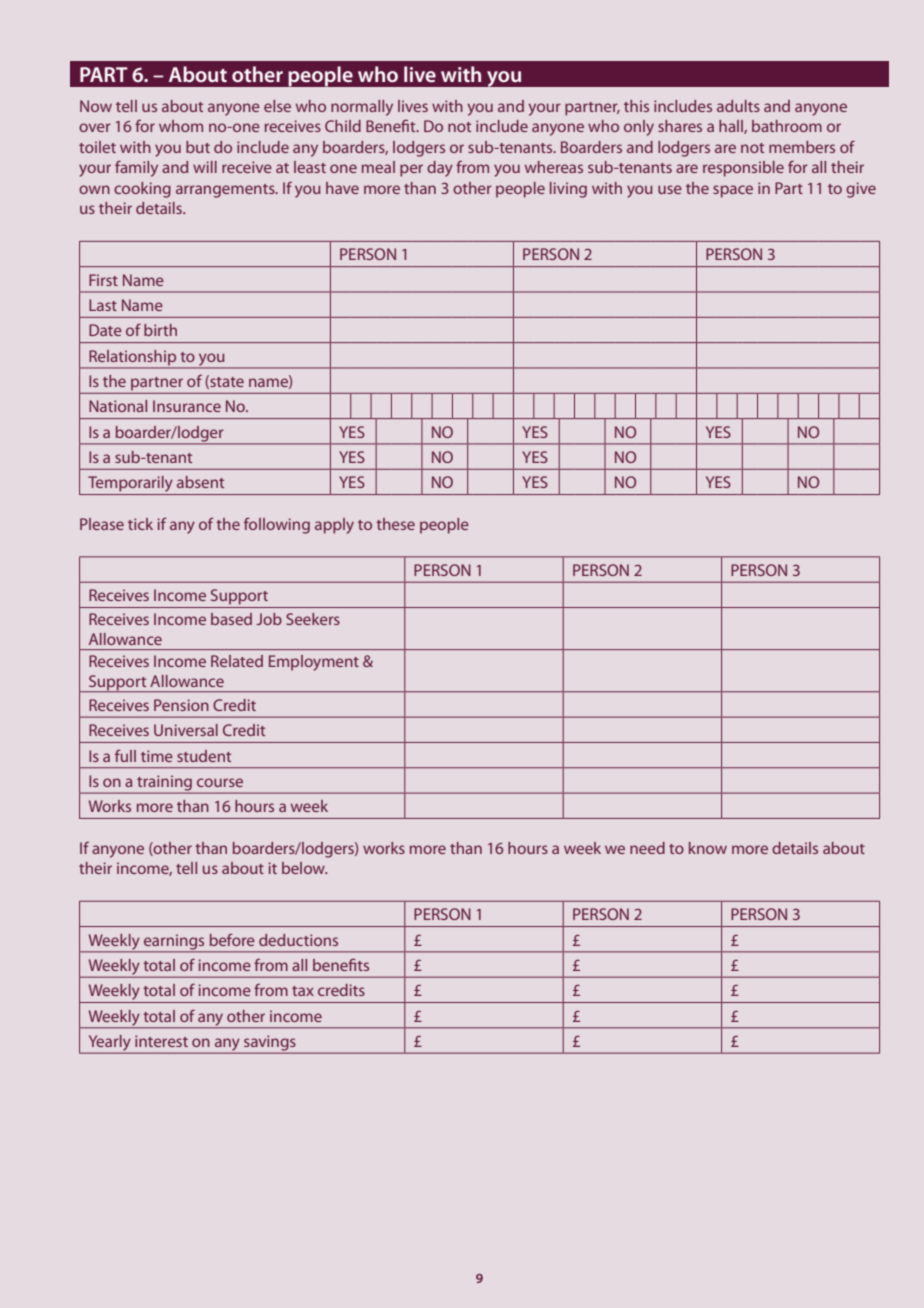  I want to click on bathroom, so click(787, 126).
